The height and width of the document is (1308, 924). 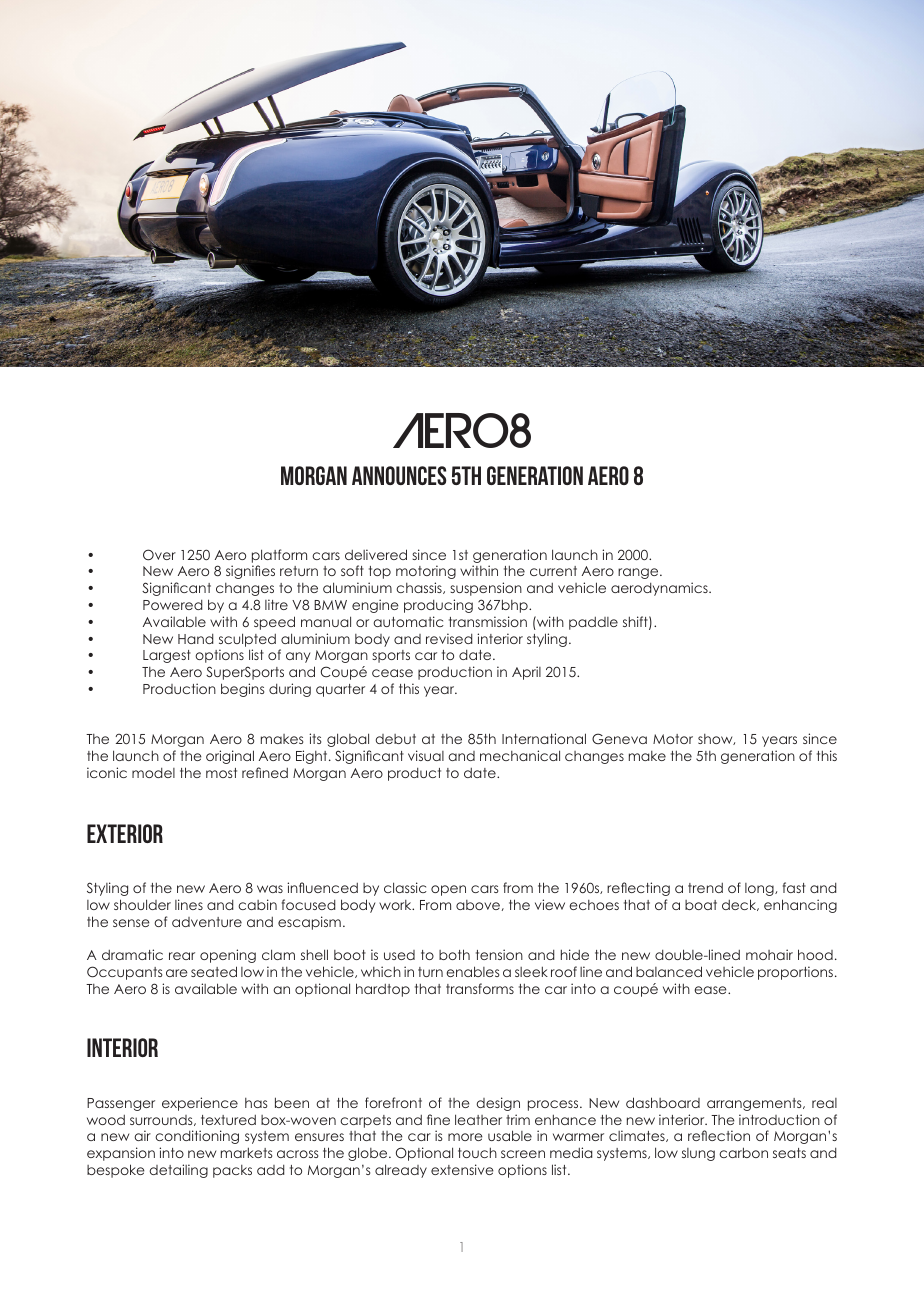 What do you see at coordinates (242, 690) in the document?
I see `begins` at bounding box center [242, 690].
